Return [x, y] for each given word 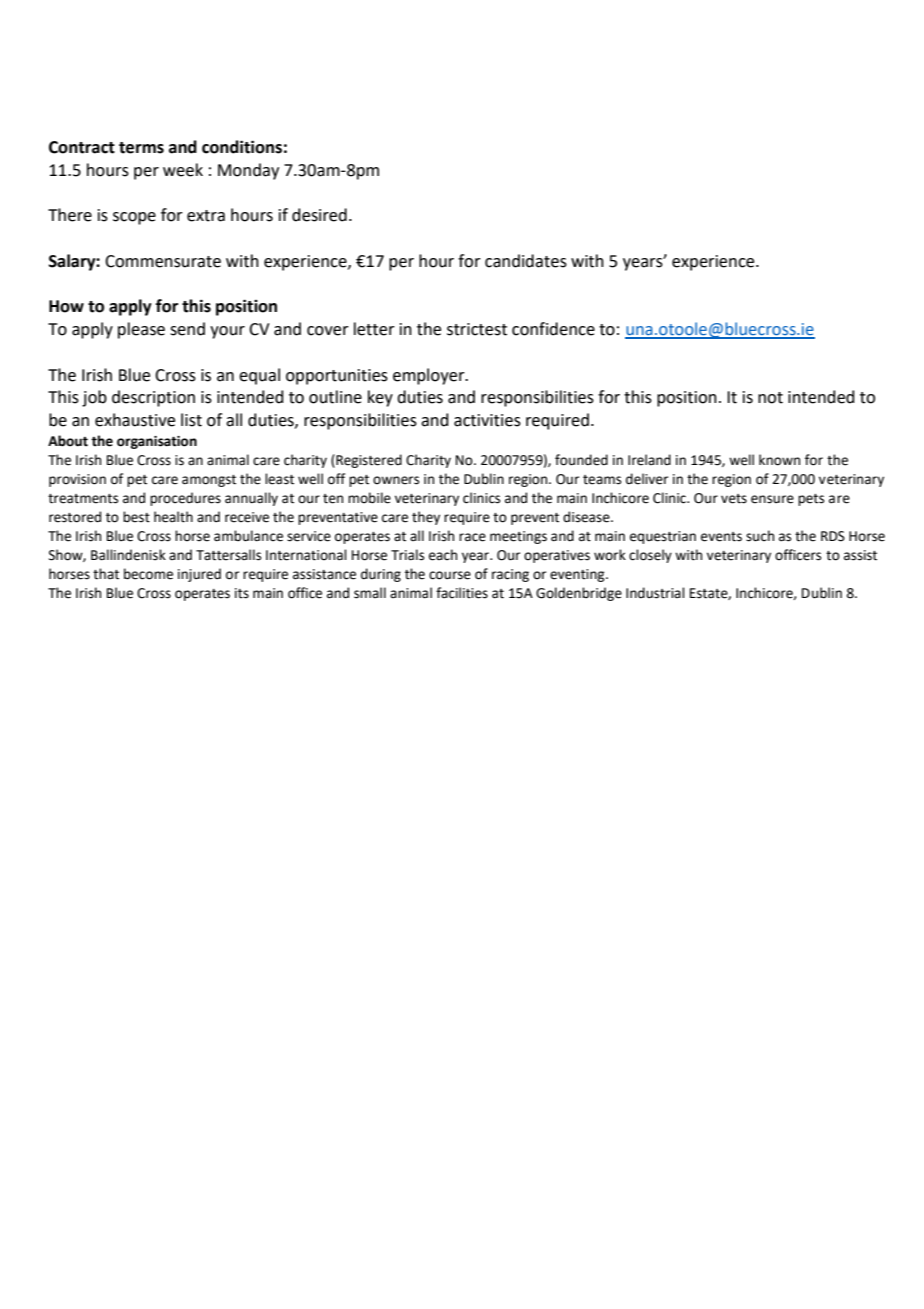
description [153, 398]
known [779, 460]
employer [430, 376]
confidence [553, 329]
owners [396, 480]
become [148, 574]
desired [319, 215]
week [183, 170]
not [770, 398]
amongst [209, 481]
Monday [248, 171]
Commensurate [163, 261]
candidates [526, 261]
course [450, 575]
